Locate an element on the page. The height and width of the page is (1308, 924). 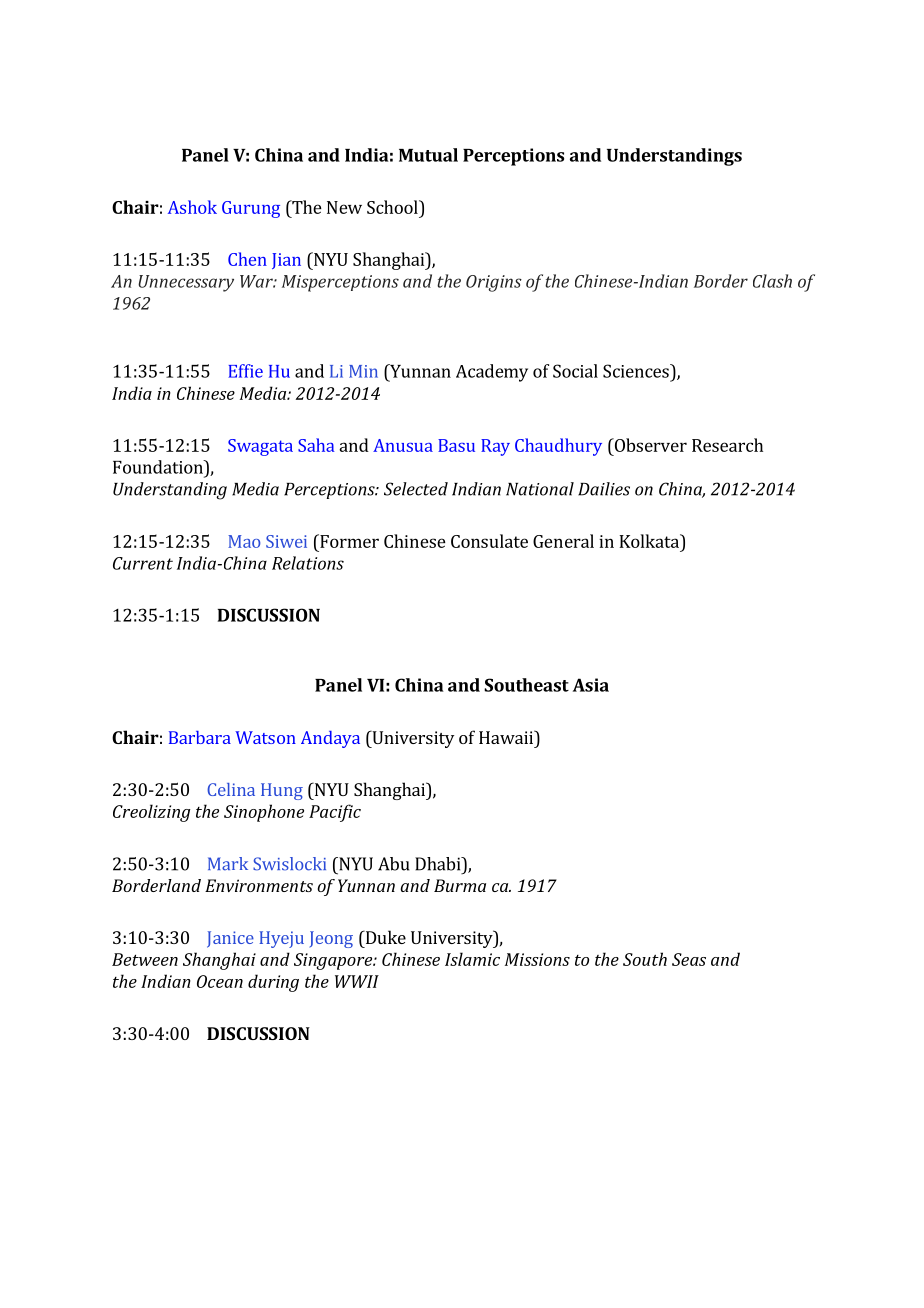
Seas is located at coordinates (689, 959).
